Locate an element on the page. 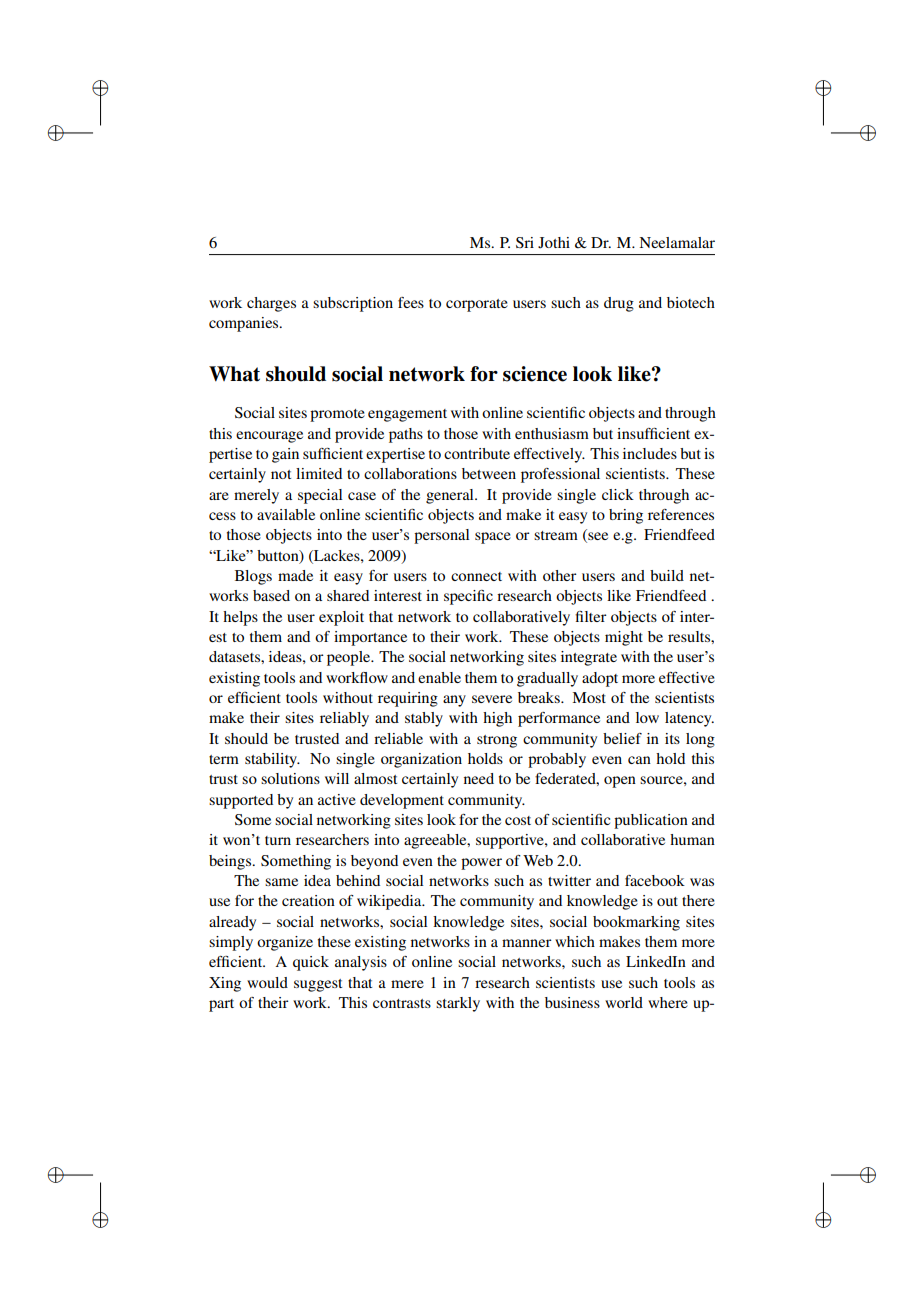 This page has width=924, height=1308. drug is located at coordinates (619, 304).
